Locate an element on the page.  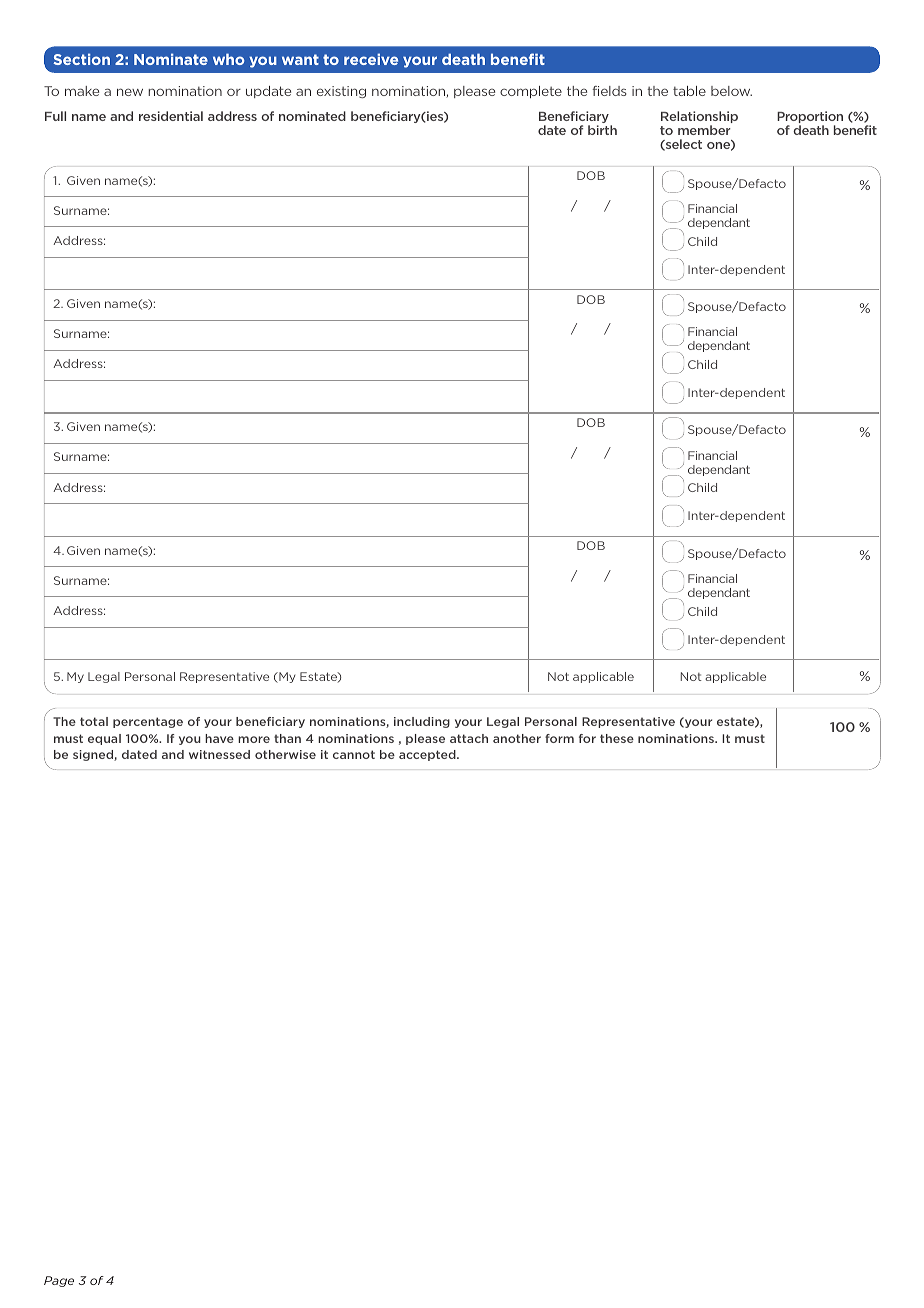
witnessed is located at coordinates (219, 754).
